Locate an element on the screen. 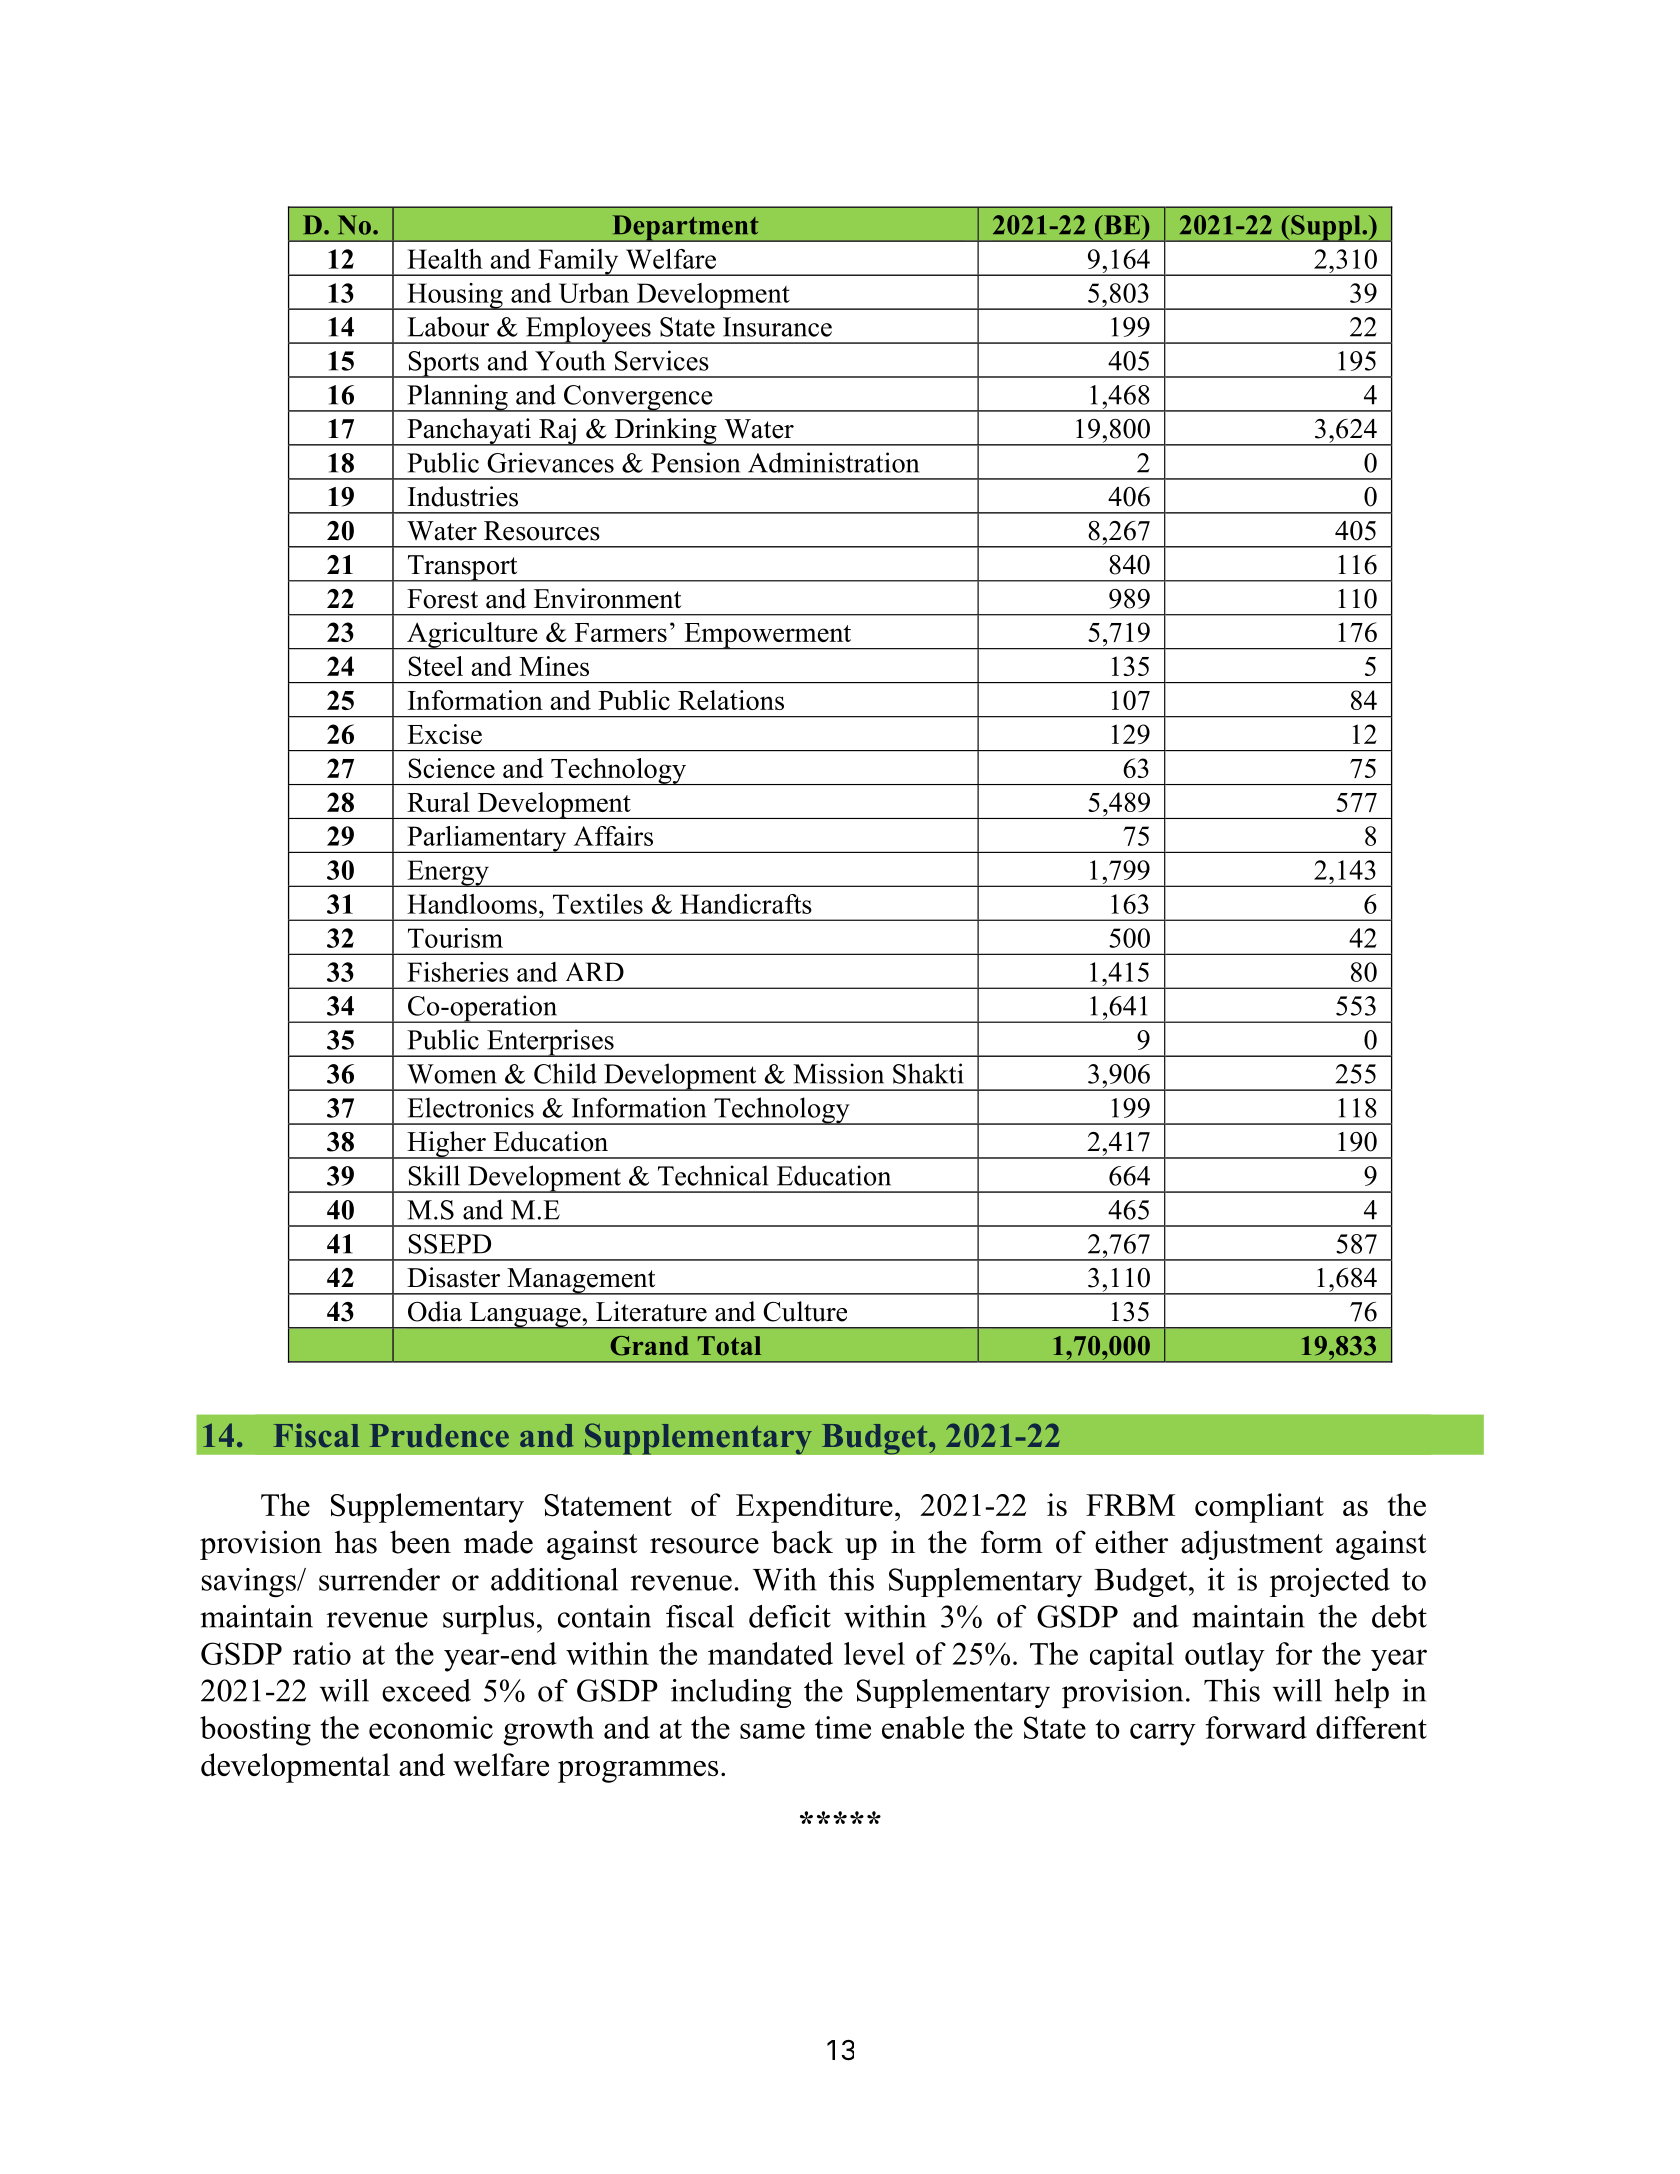 The image size is (1680, 2174). Services is located at coordinates (662, 360).
